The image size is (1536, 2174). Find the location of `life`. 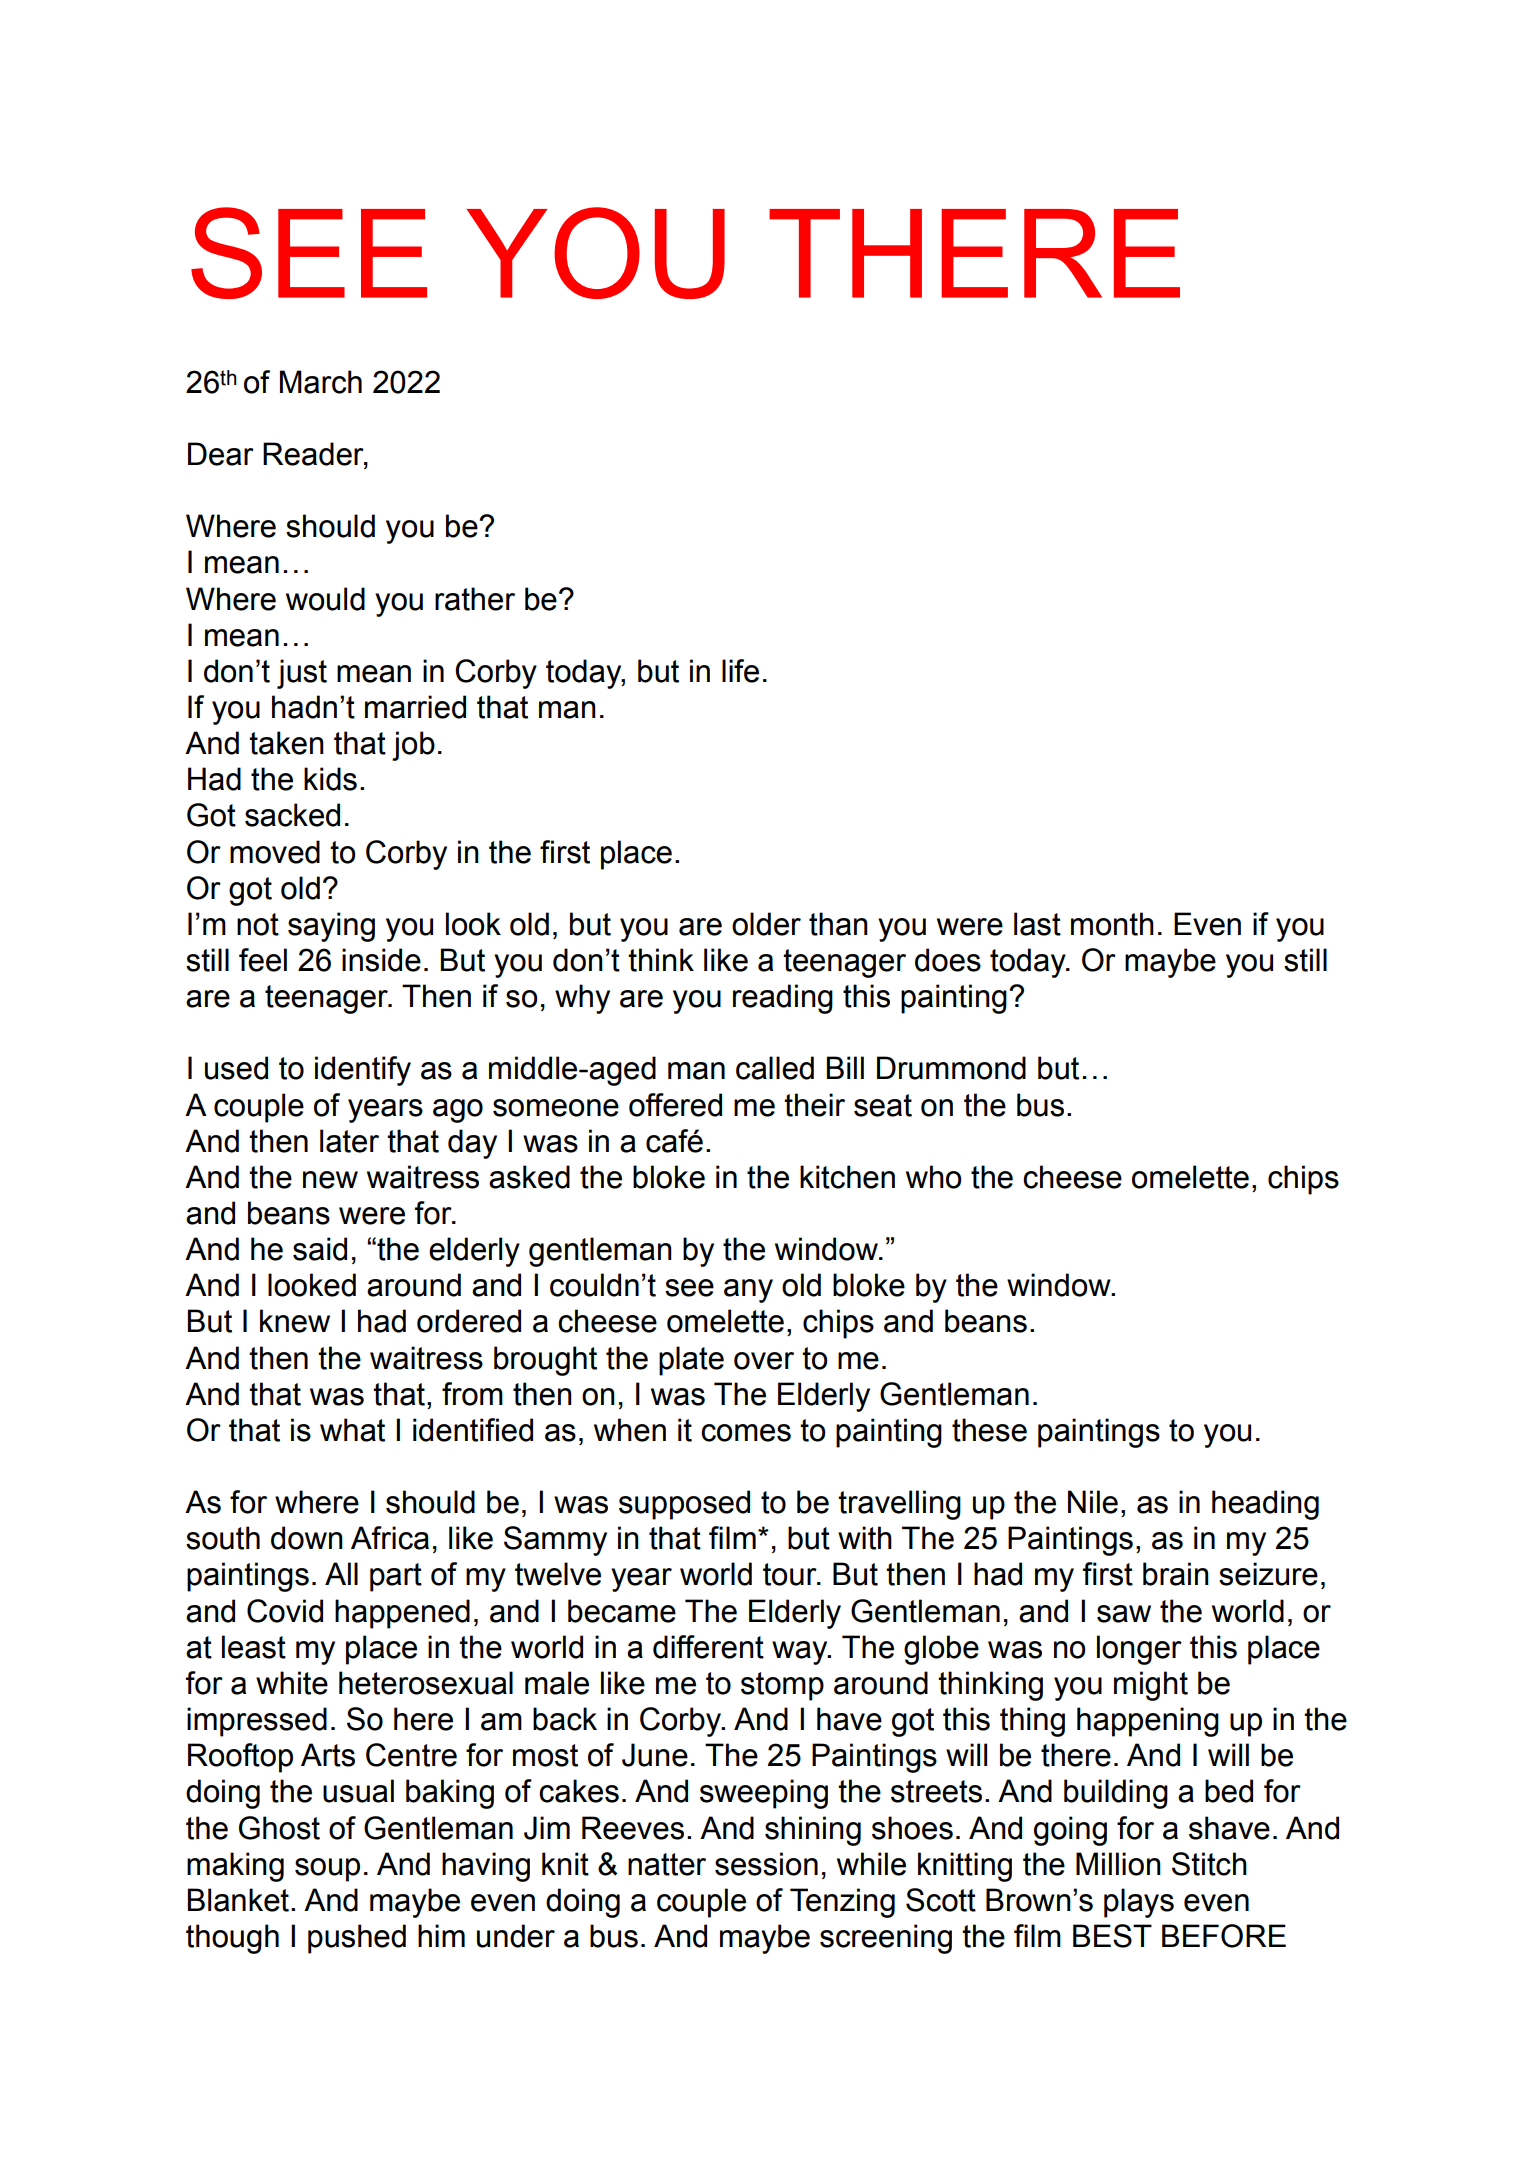

life is located at coordinates (740, 671).
